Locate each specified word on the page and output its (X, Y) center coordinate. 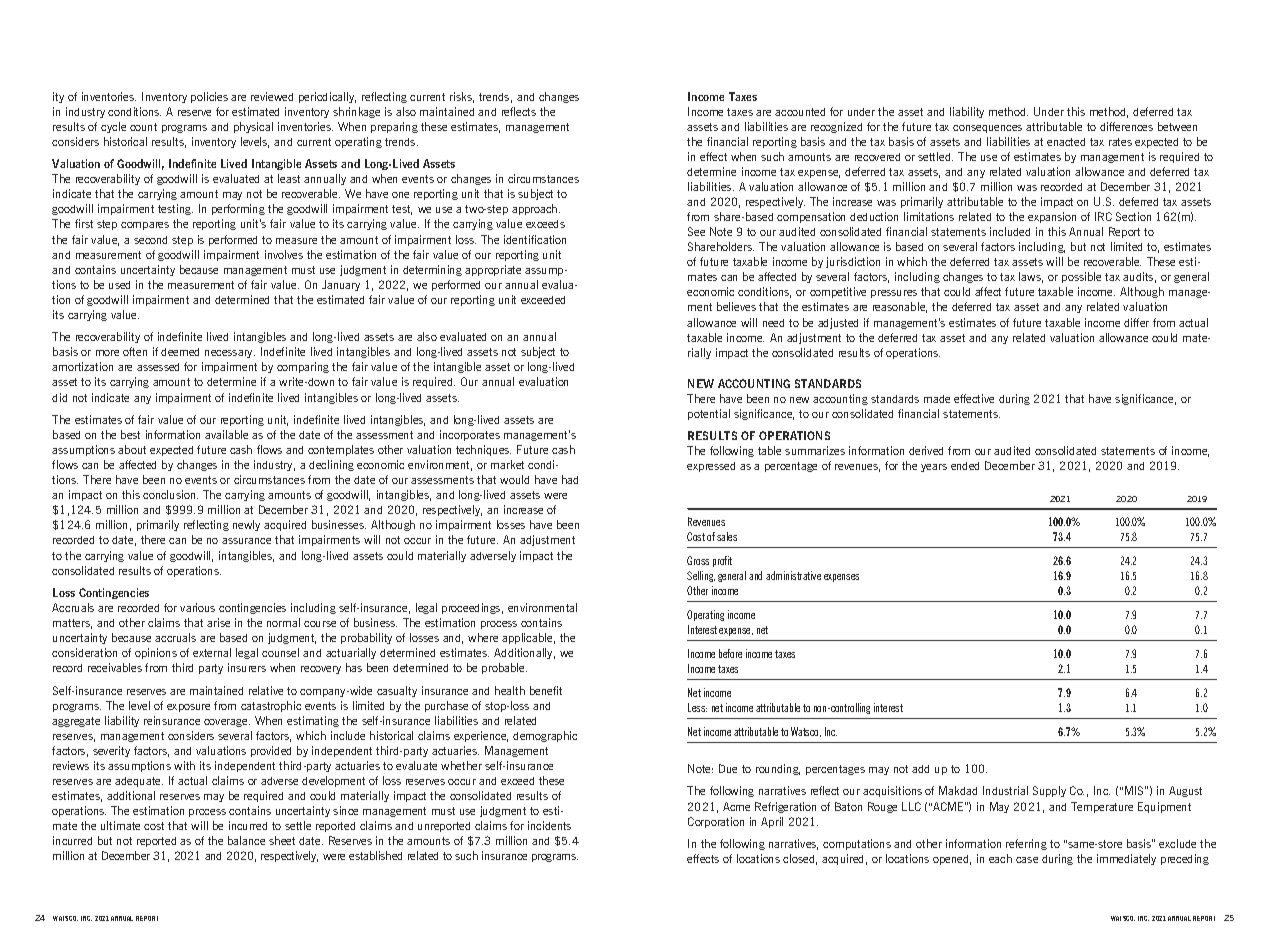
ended (965, 466)
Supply (1049, 791)
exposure (188, 708)
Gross (698, 560)
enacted (1066, 142)
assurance (246, 541)
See (696, 231)
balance (246, 840)
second (150, 240)
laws (1031, 277)
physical (253, 127)
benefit (546, 690)
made (937, 399)
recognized (836, 127)
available (226, 434)
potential (709, 414)
